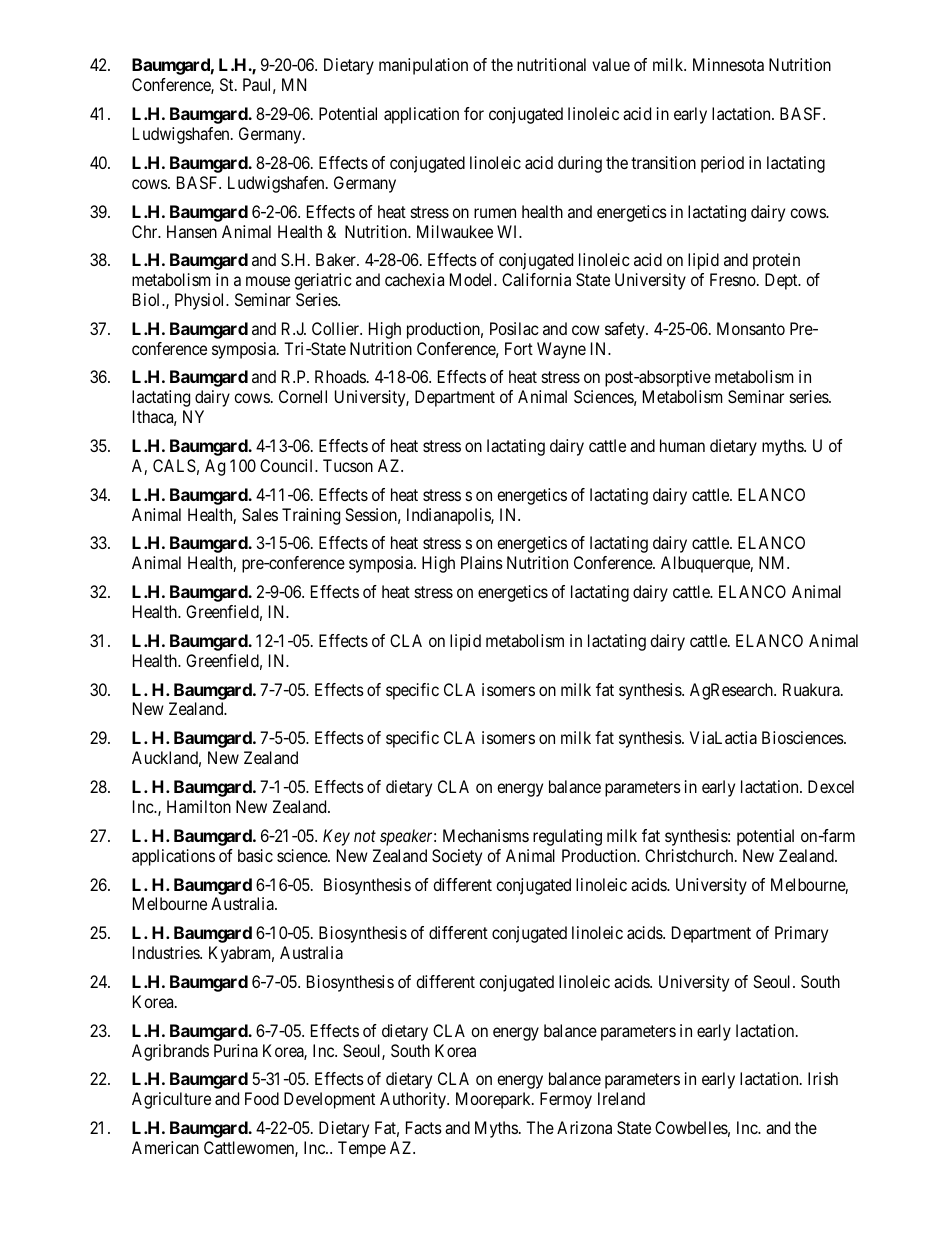 Image resolution: width=952 pixels, height=1233 pixels. What do you see at coordinates (262, 1098) in the screenshot?
I see `Food` at bounding box center [262, 1098].
